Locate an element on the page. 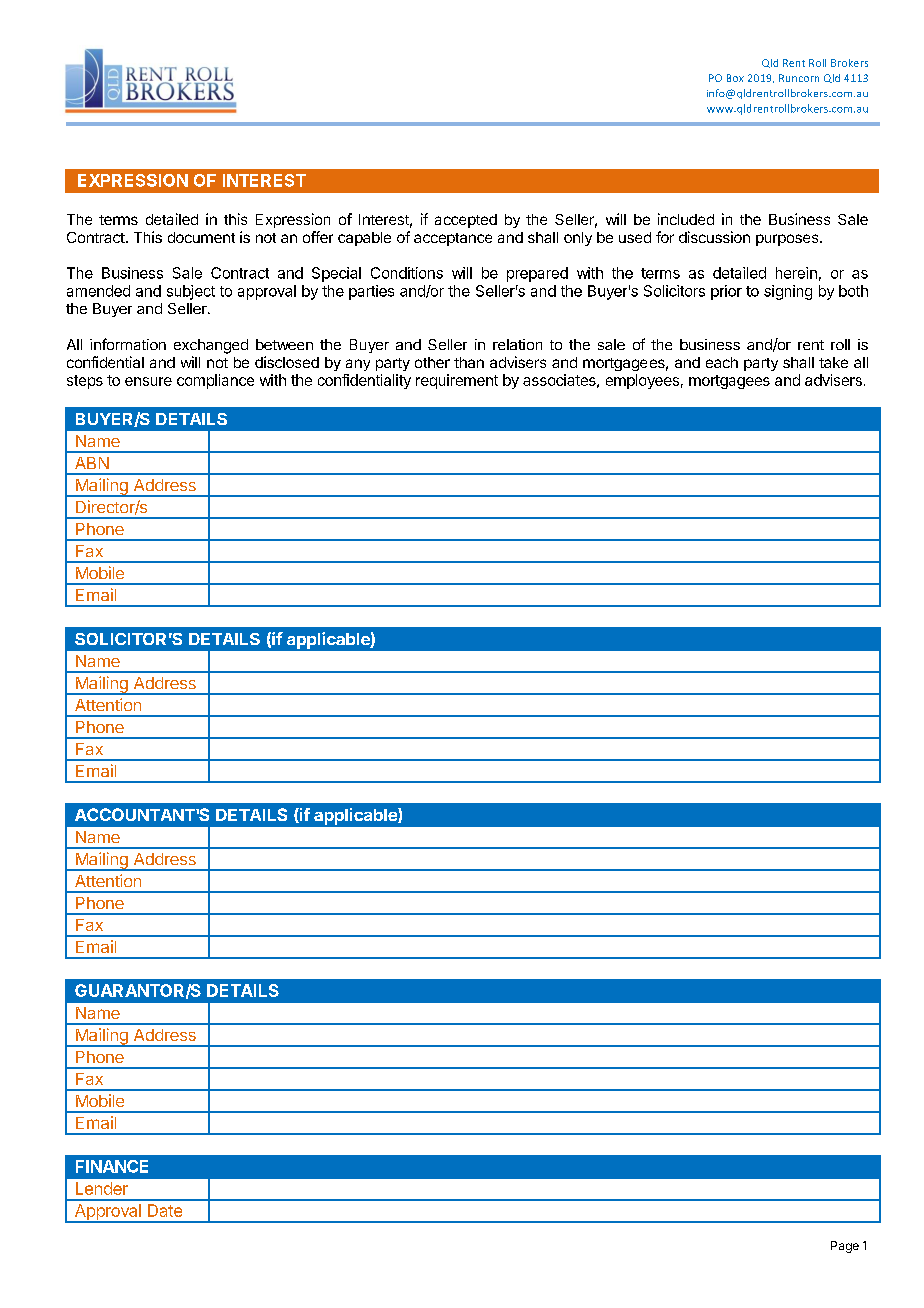 The height and width of the image is (1308, 924). accepted is located at coordinates (466, 221).
